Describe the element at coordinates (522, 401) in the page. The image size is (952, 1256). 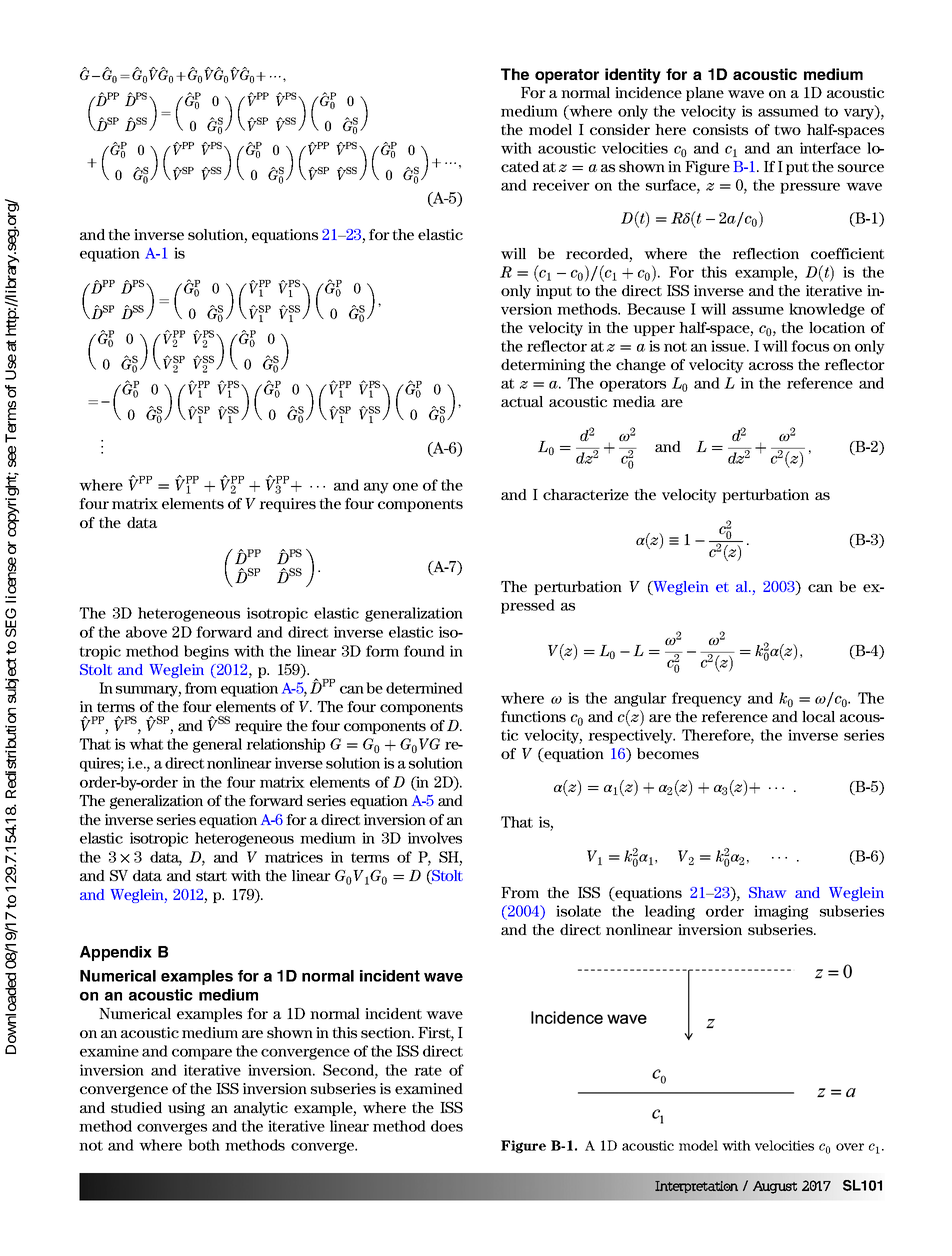
I see `actual` at that location.
